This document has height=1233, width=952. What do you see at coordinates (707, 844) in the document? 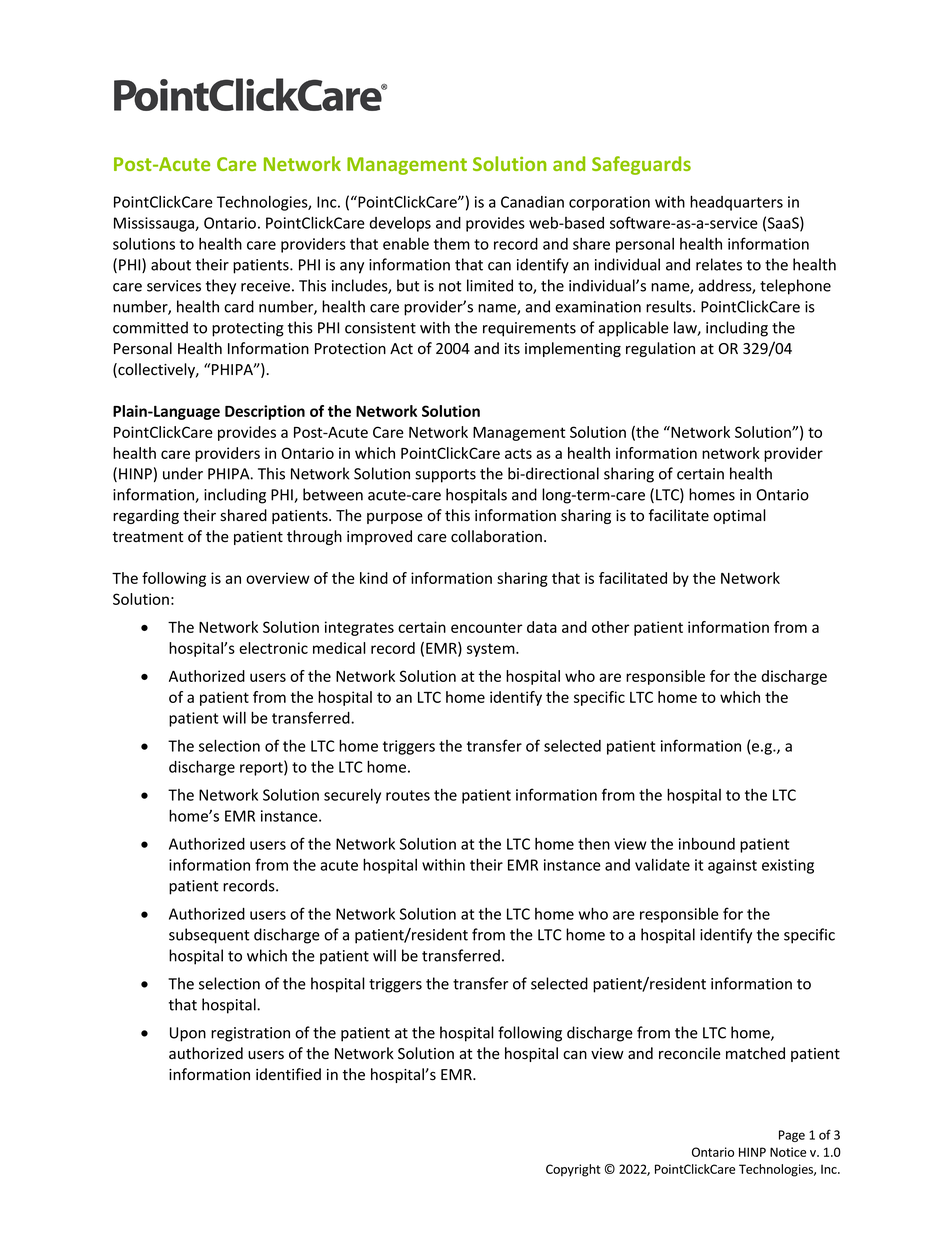
I see `inbound` at bounding box center [707, 844].
